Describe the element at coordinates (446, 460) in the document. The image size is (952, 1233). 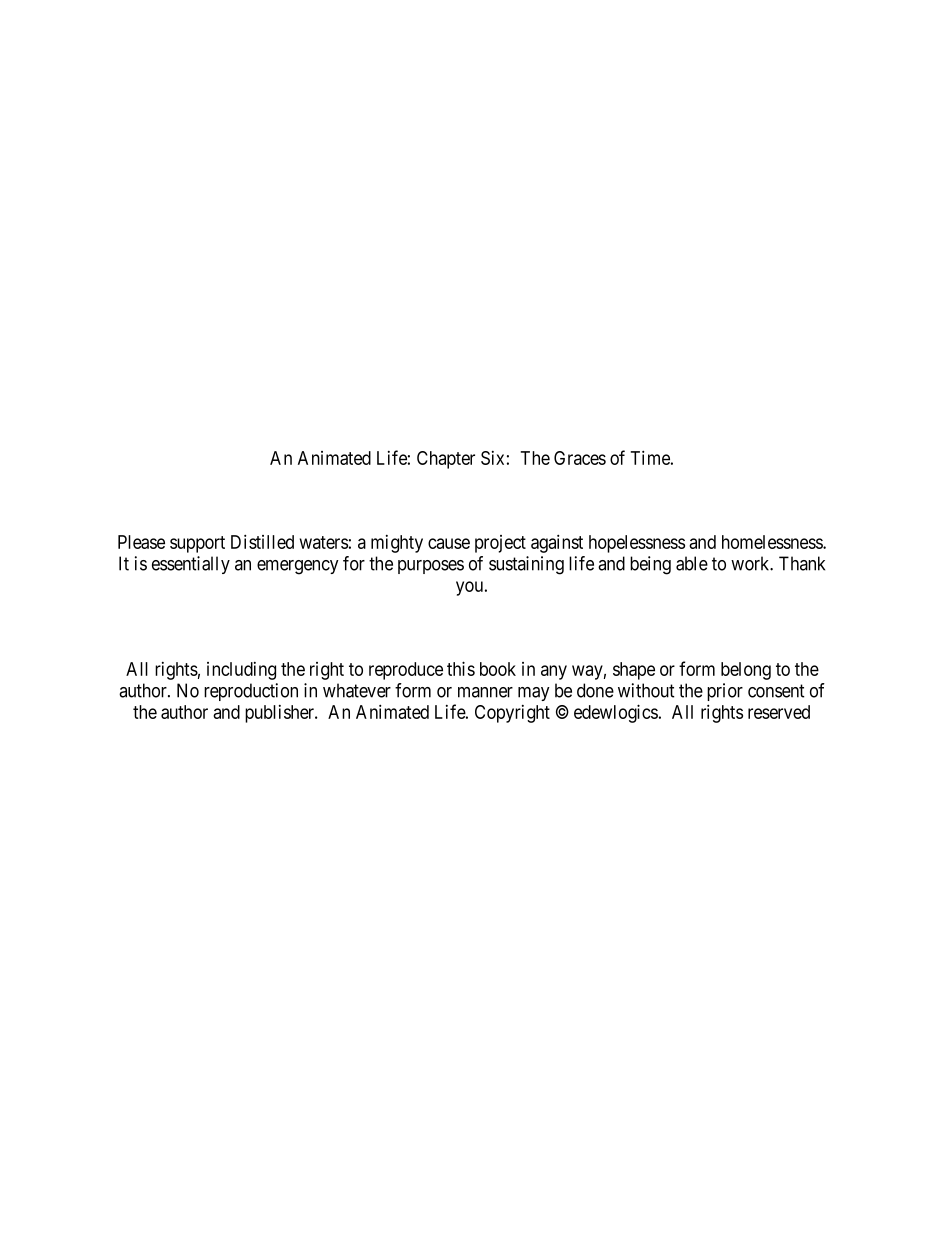
I see `Chapter` at that location.
